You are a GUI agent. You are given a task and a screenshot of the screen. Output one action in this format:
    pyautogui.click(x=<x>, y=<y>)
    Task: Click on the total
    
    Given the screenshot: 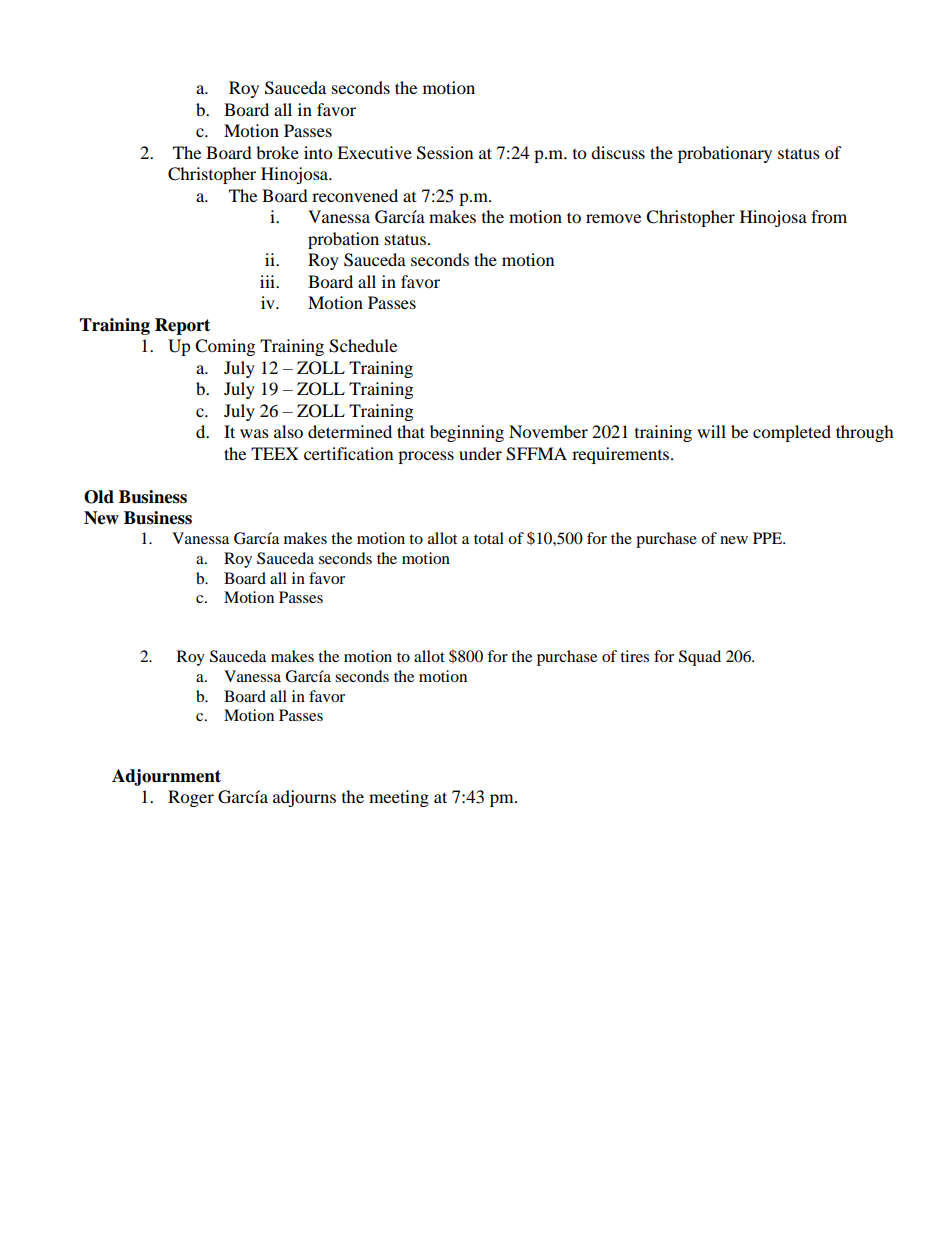 What is the action you would take?
    pyautogui.click(x=489, y=538)
